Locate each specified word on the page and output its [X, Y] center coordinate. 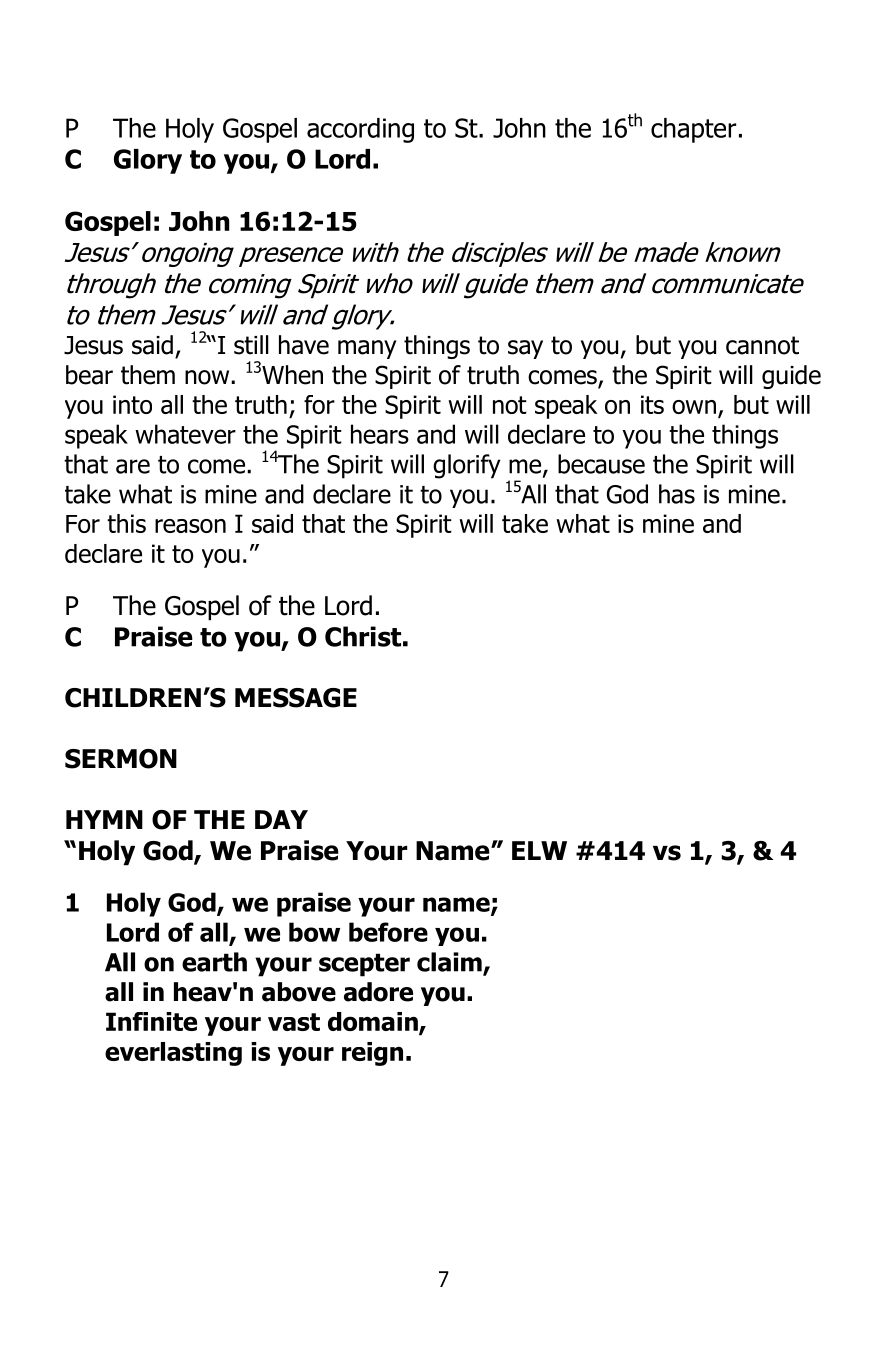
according [360, 130]
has [677, 494]
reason [190, 526]
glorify [467, 466]
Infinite [151, 1021]
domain [374, 1023]
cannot [762, 345]
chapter [693, 130]
